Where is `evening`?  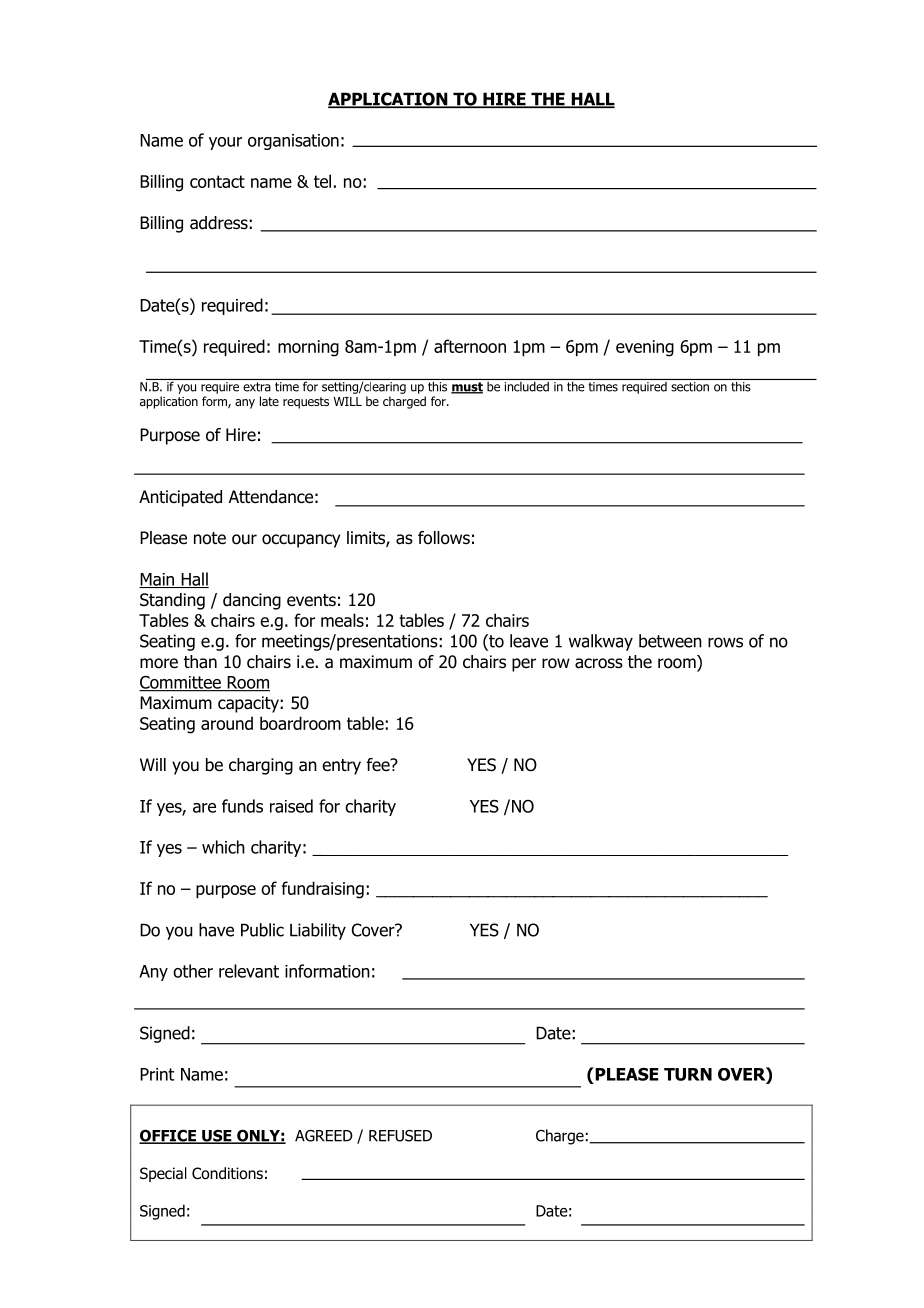 evening is located at coordinates (645, 348).
